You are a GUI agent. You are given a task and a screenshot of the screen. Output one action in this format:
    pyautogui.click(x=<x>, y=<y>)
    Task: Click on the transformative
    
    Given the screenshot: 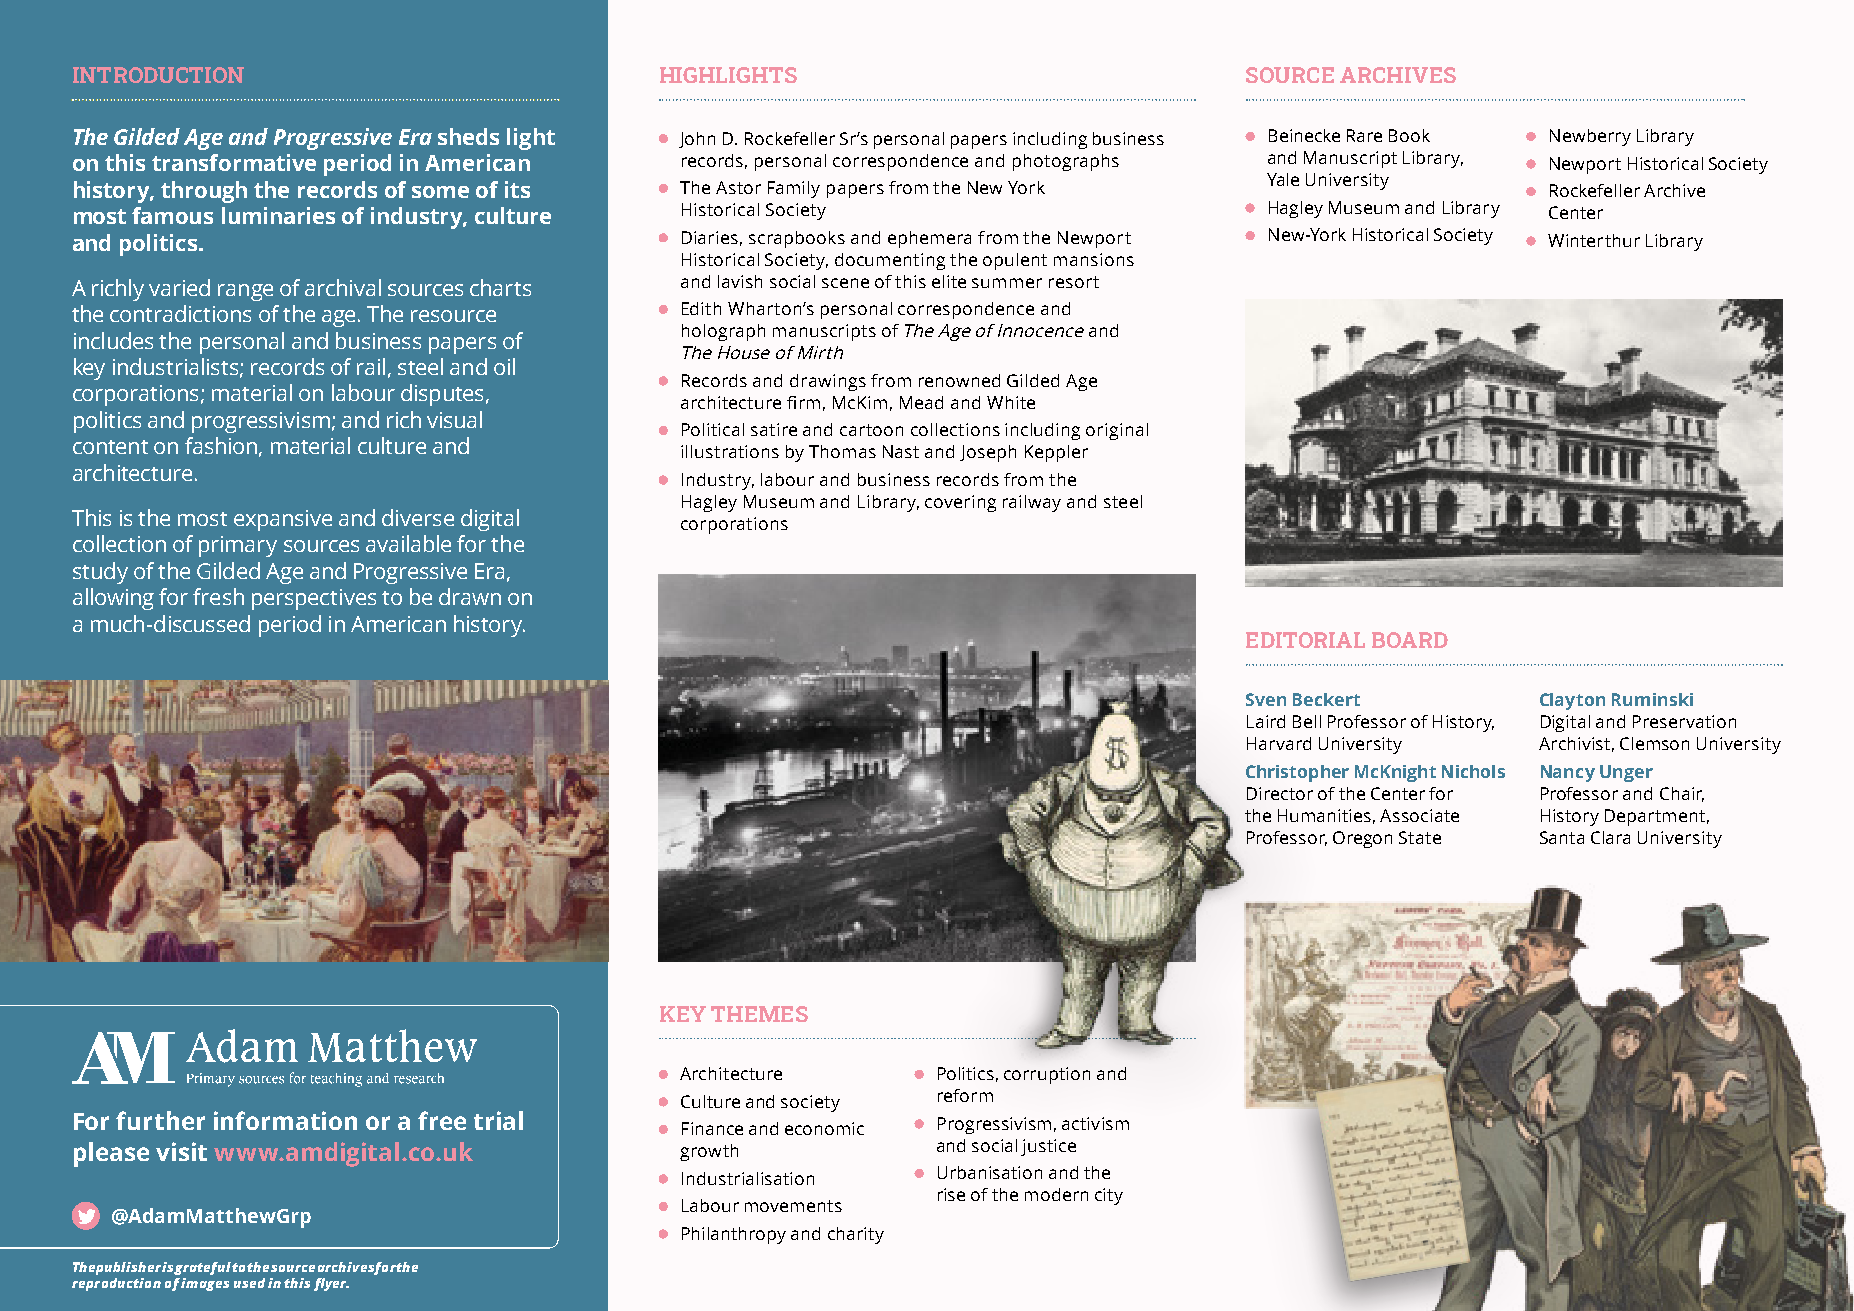 What is the action you would take?
    pyautogui.click(x=234, y=162)
